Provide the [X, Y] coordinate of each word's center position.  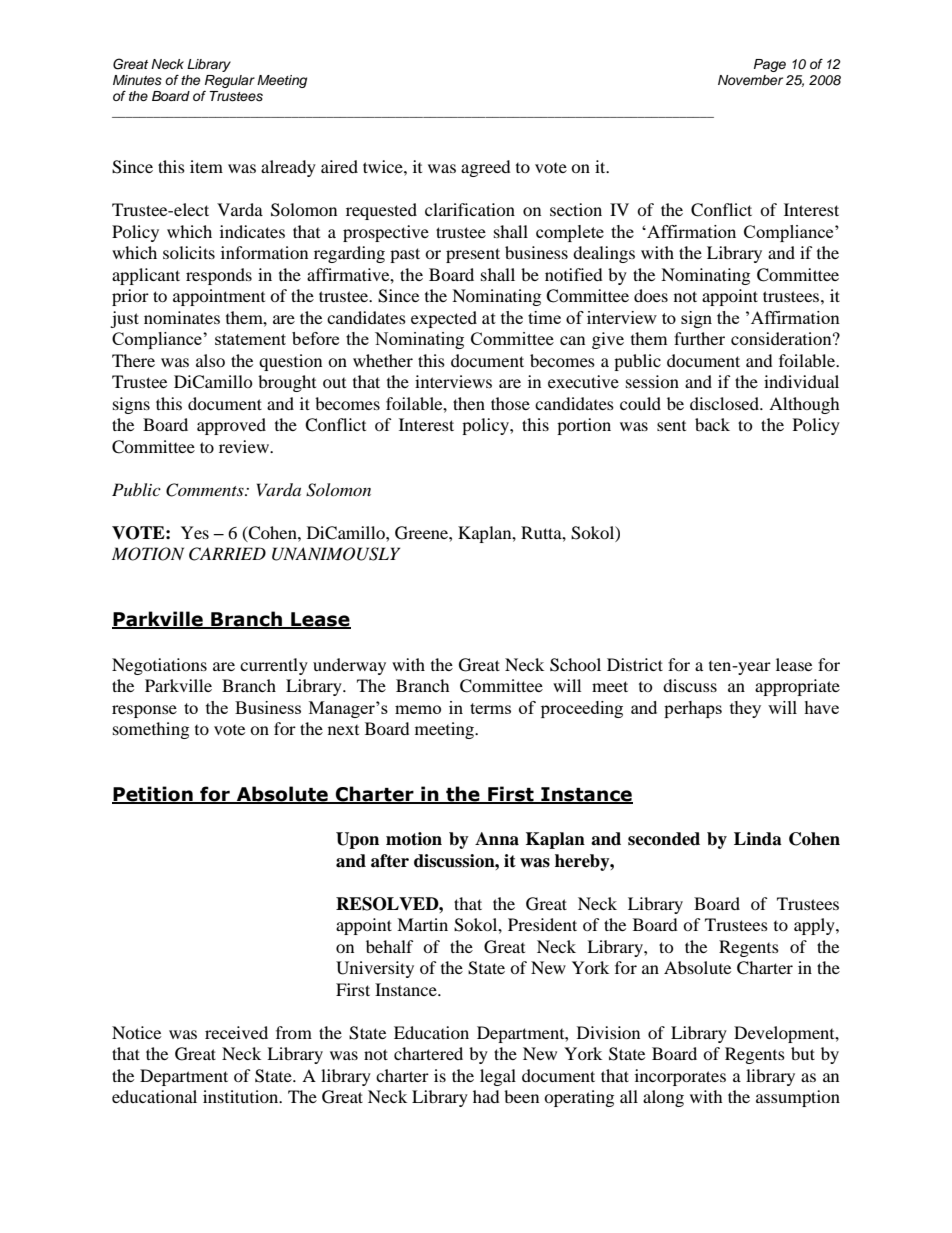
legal [498, 1077]
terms [490, 708]
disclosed [726, 403]
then [469, 403]
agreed [486, 168]
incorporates [680, 1077]
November [750, 80]
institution [242, 1096]
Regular [230, 81]
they [745, 709]
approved [231, 426]
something [151, 730]
